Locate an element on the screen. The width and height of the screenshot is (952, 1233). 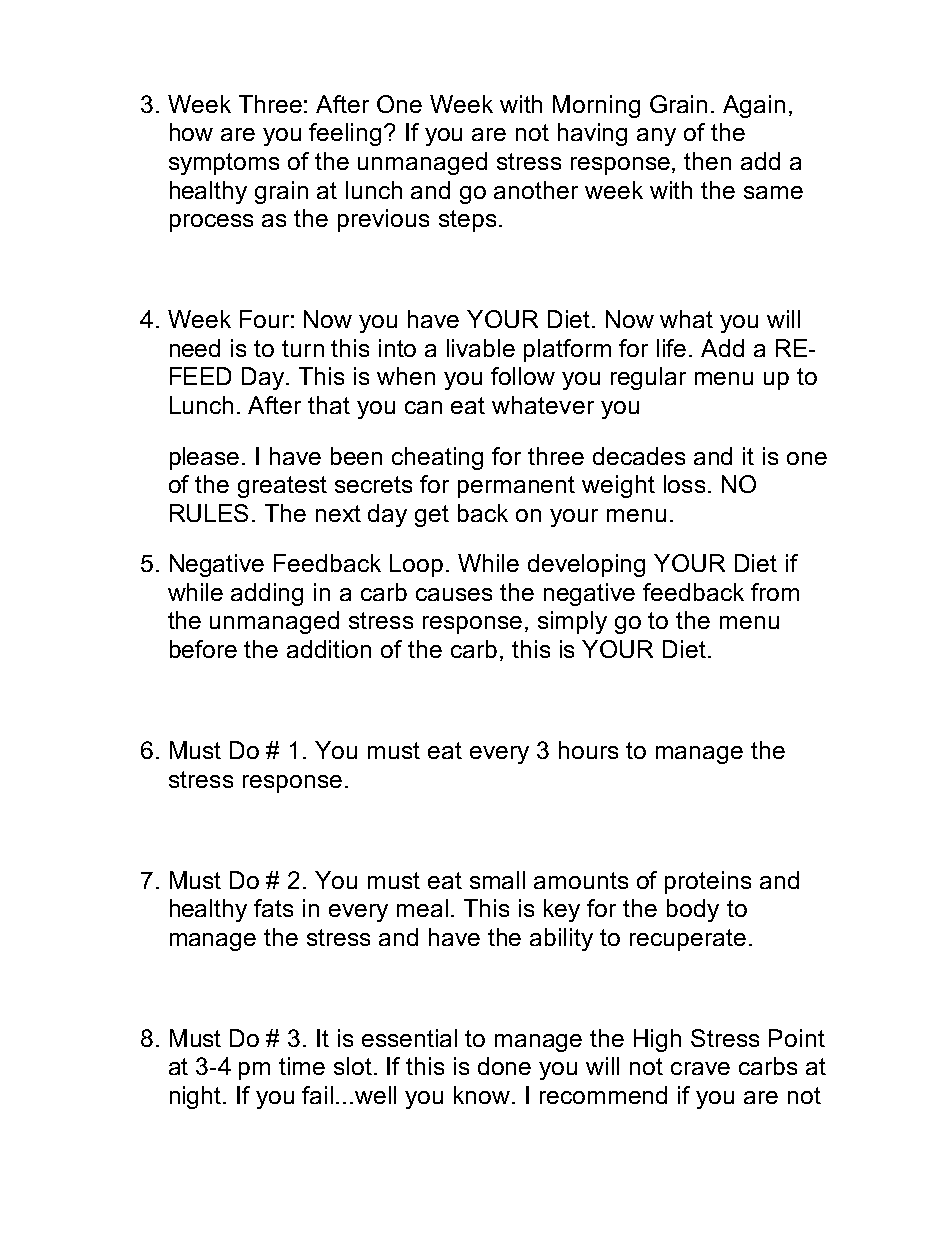
then is located at coordinates (707, 161).
